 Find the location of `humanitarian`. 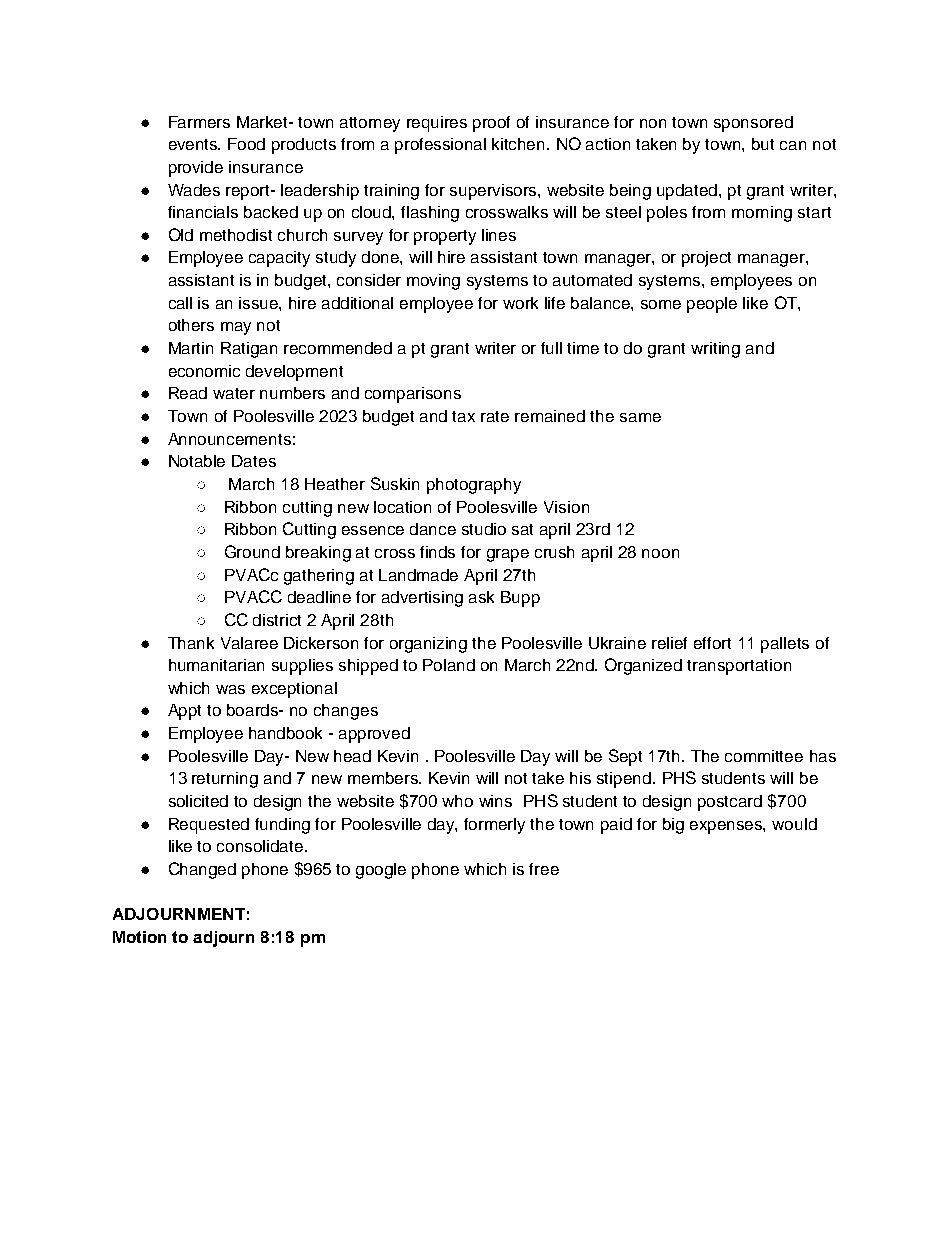

humanitarian is located at coordinates (216, 665).
